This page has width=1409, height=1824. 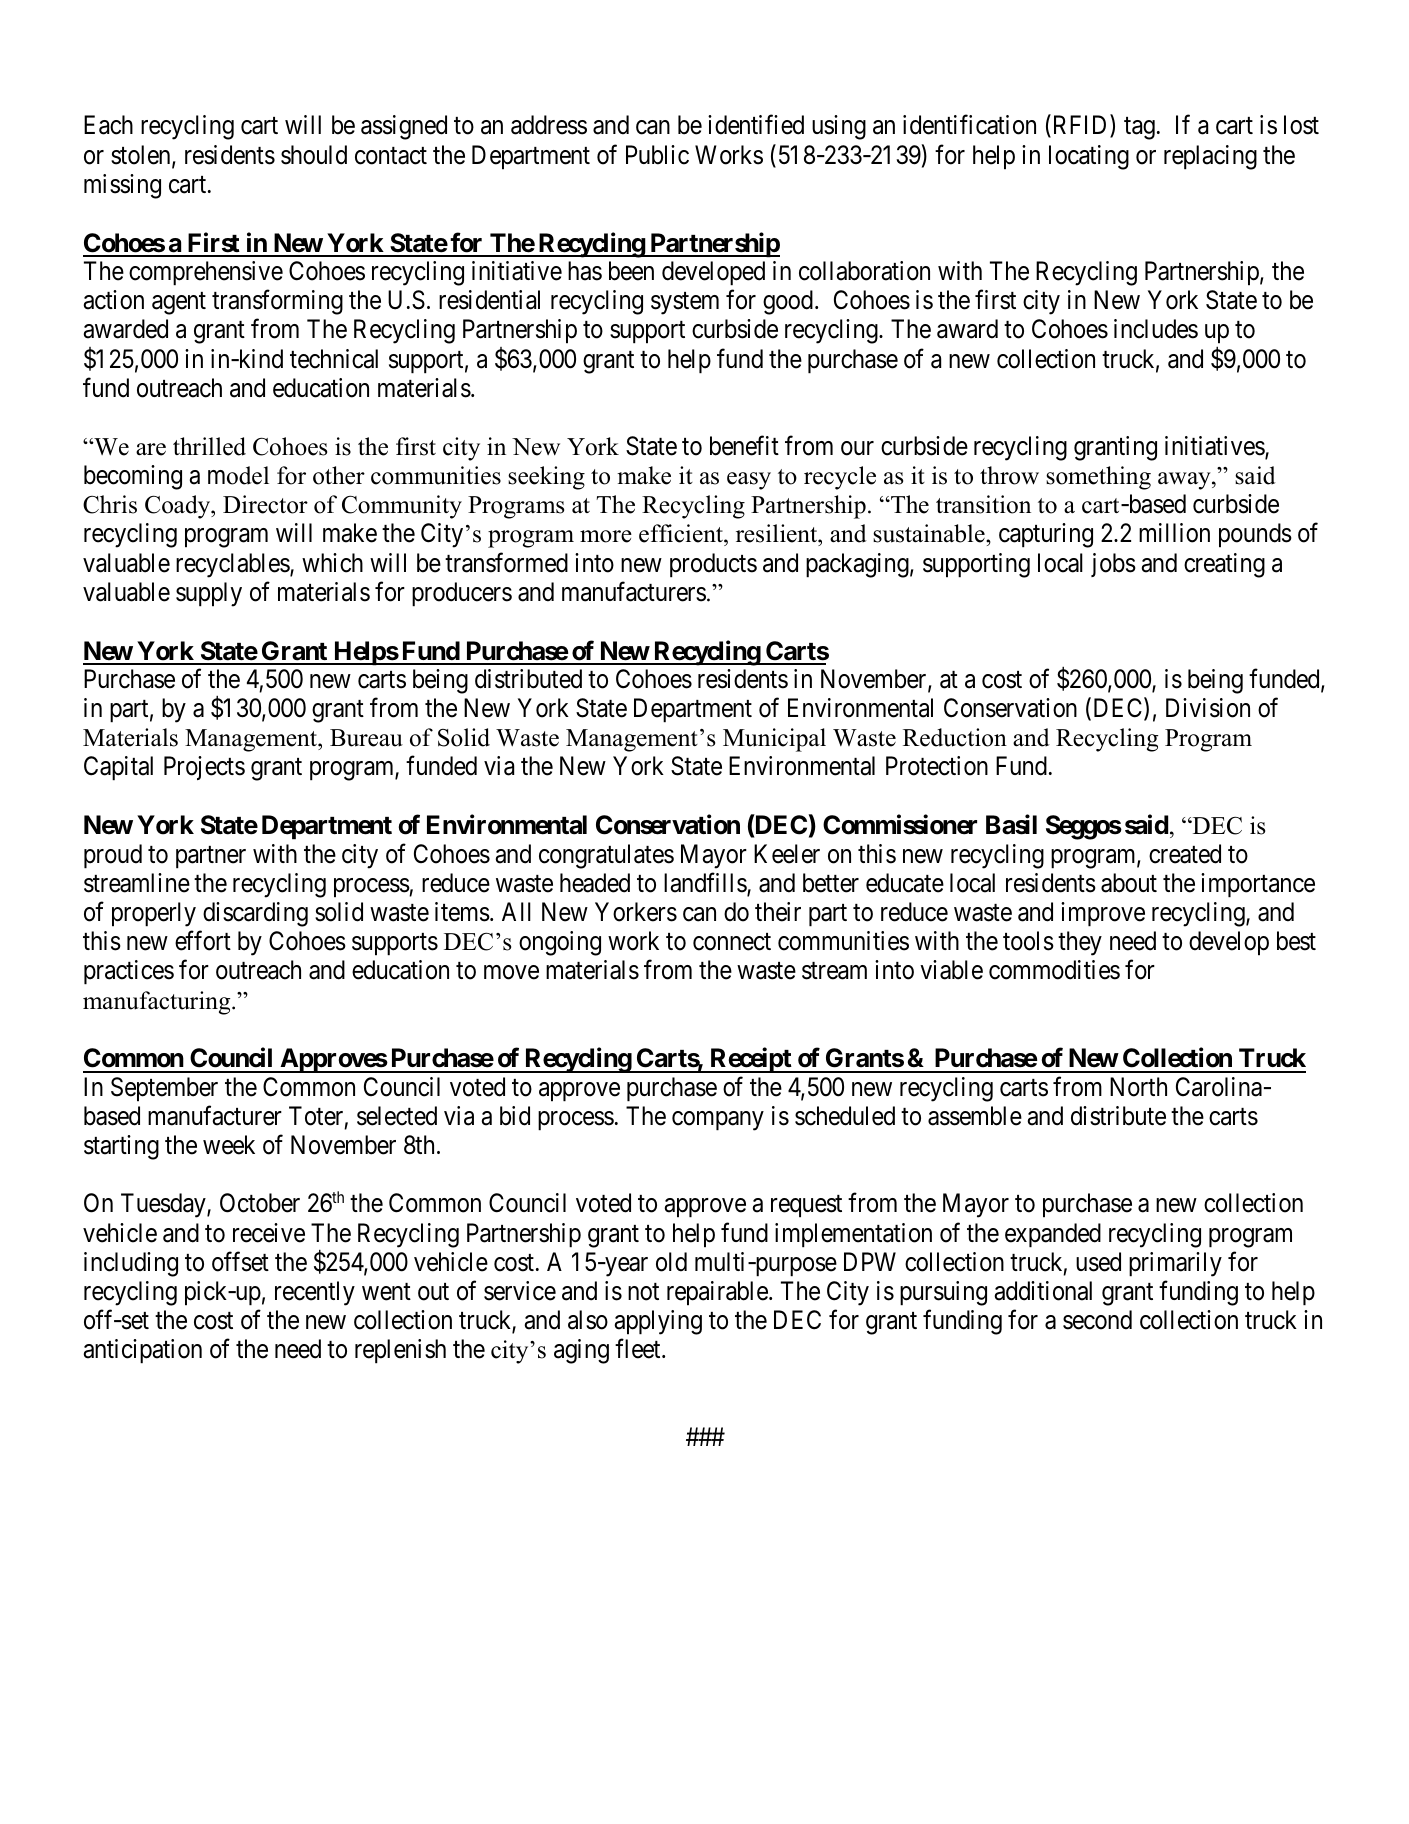 What do you see at coordinates (1208, 708) in the page?
I see `Division` at bounding box center [1208, 708].
